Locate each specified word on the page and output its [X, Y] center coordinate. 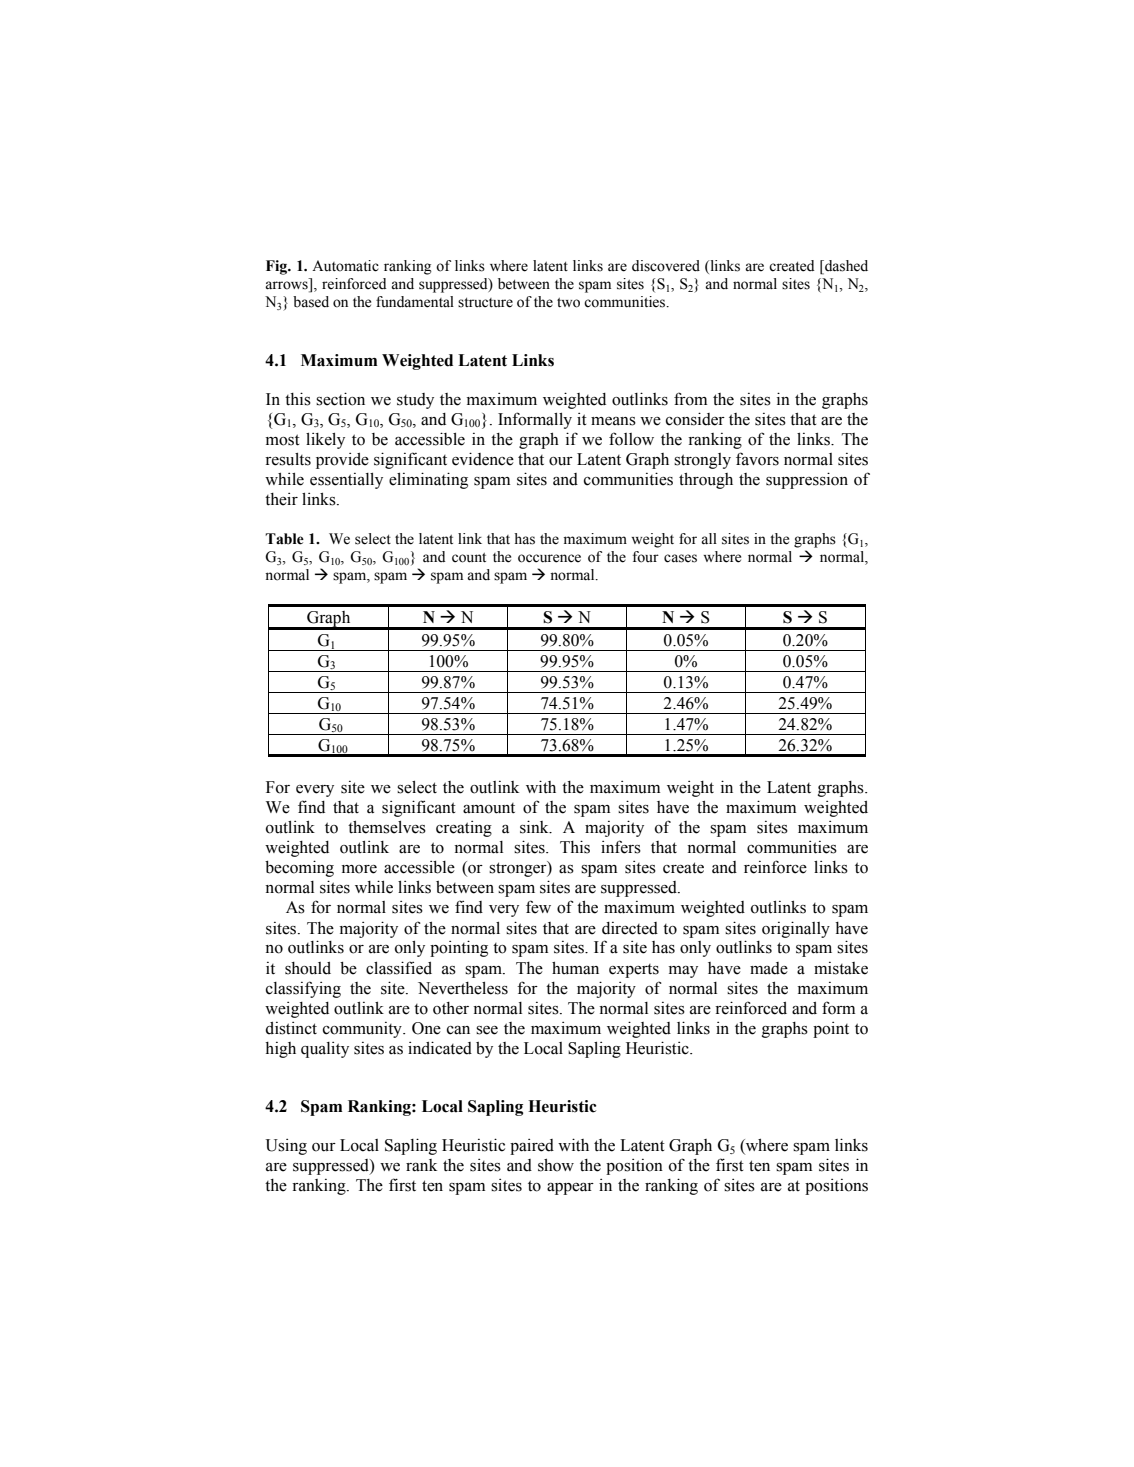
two [568, 303]
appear [570, 1189]
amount [489, 808]
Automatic [345, 266]
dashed [845, 267]
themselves [387, 827]
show [556, 1165]
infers [621, 847]
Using [286, 1147]
